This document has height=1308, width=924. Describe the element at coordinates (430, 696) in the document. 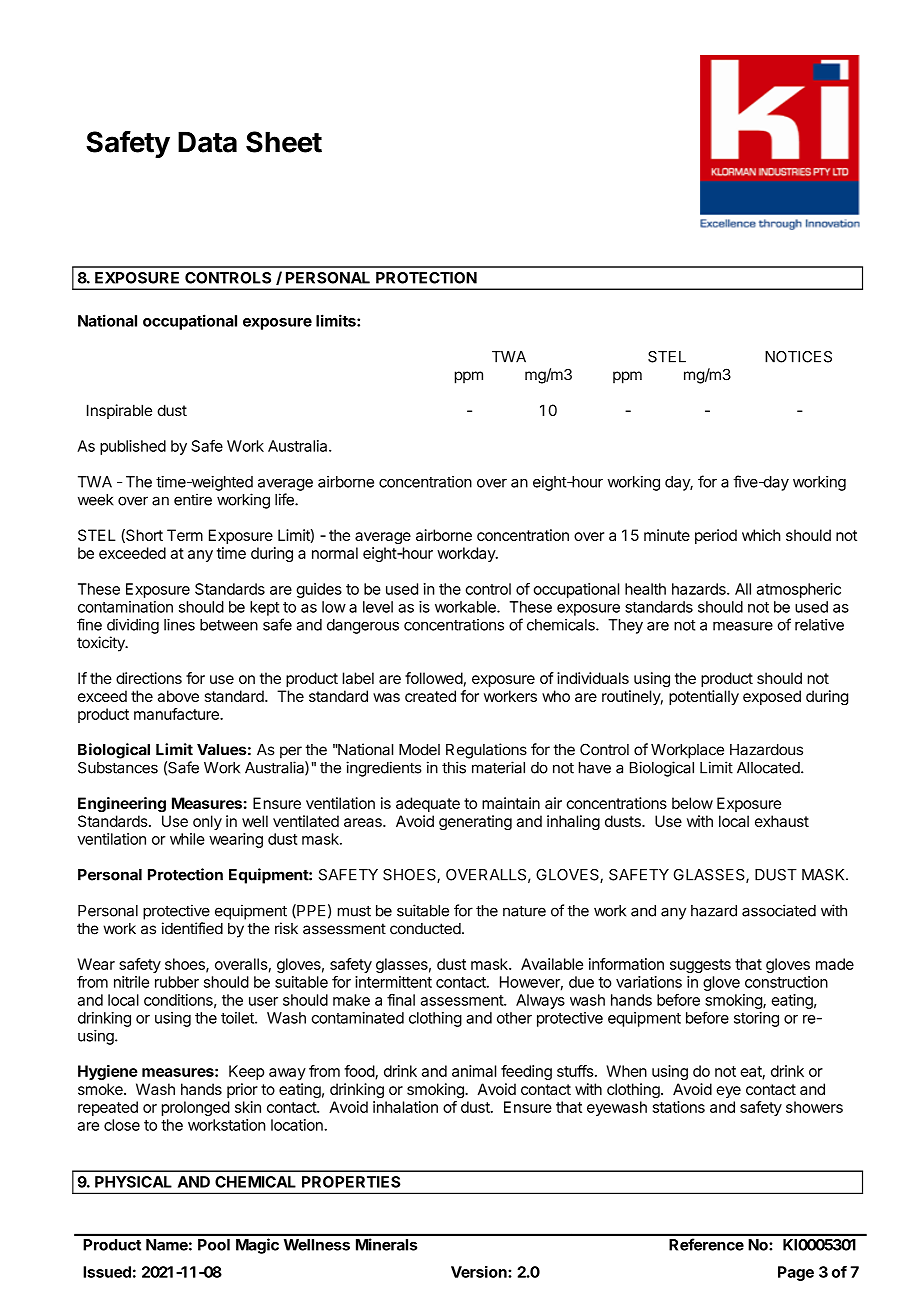

I see `created` at that location.
